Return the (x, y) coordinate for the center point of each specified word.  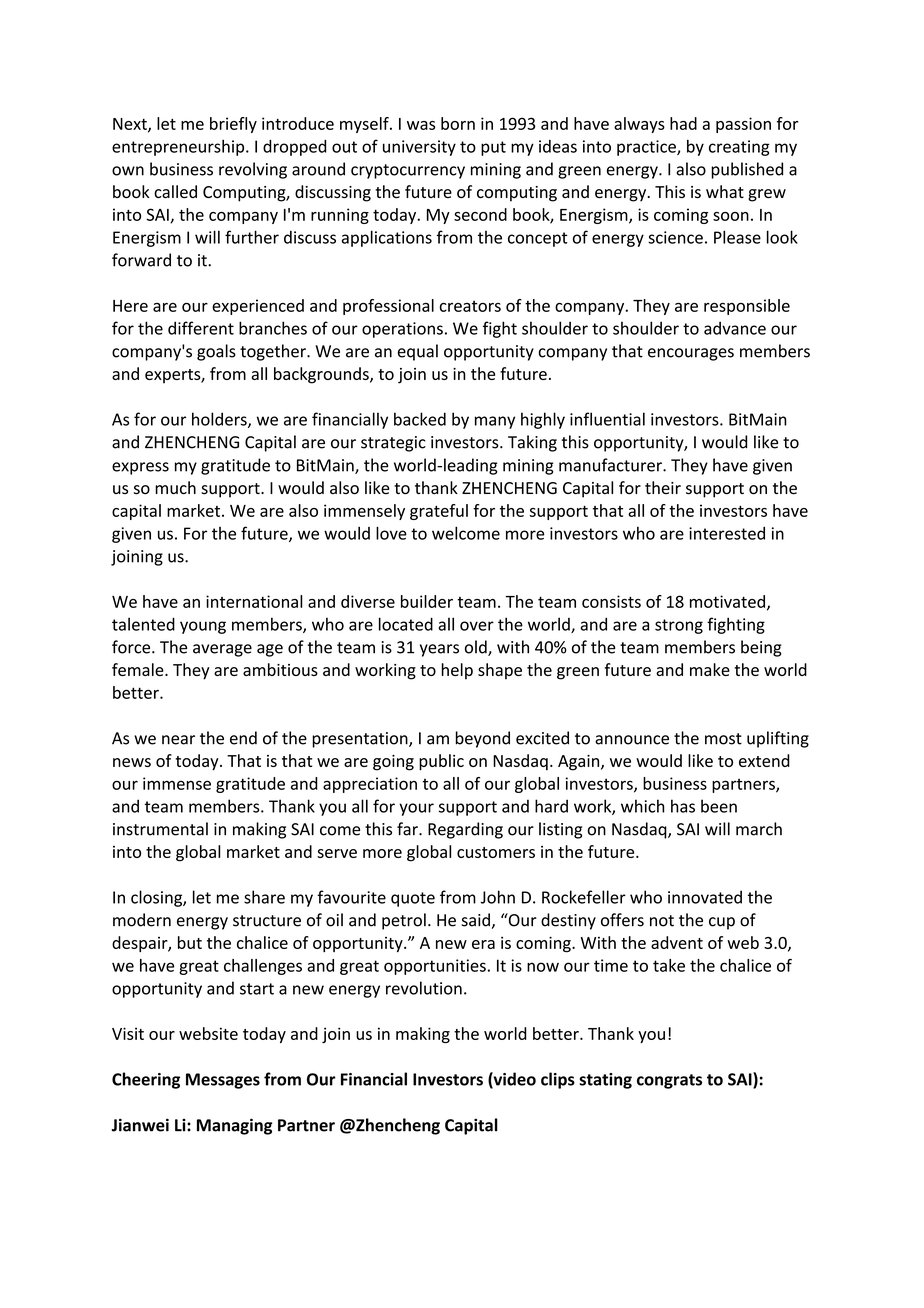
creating (739, 148)
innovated (705, 897)
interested (727, 533)
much (175, 488)
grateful (439, 512)
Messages (223, 1081)
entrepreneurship (179, 147)
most (723, 739)
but (190, 942)
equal (418, 352)
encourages (691, 354)
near (178, 740)
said (475, 920)
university (419, 148)
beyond (483, 739)
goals (216, 352)
